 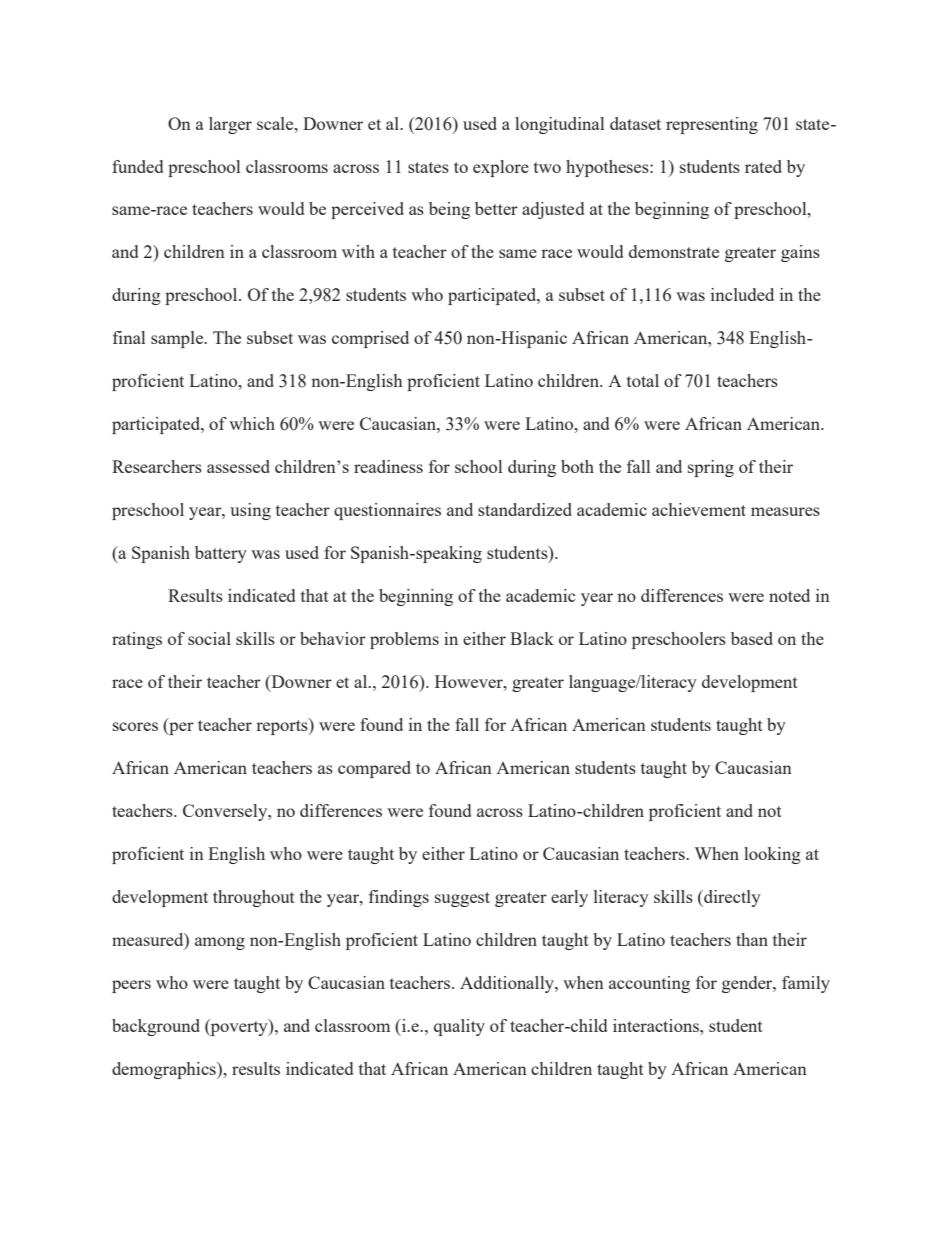 I want to click on Black, so click(x=532, y=638).
